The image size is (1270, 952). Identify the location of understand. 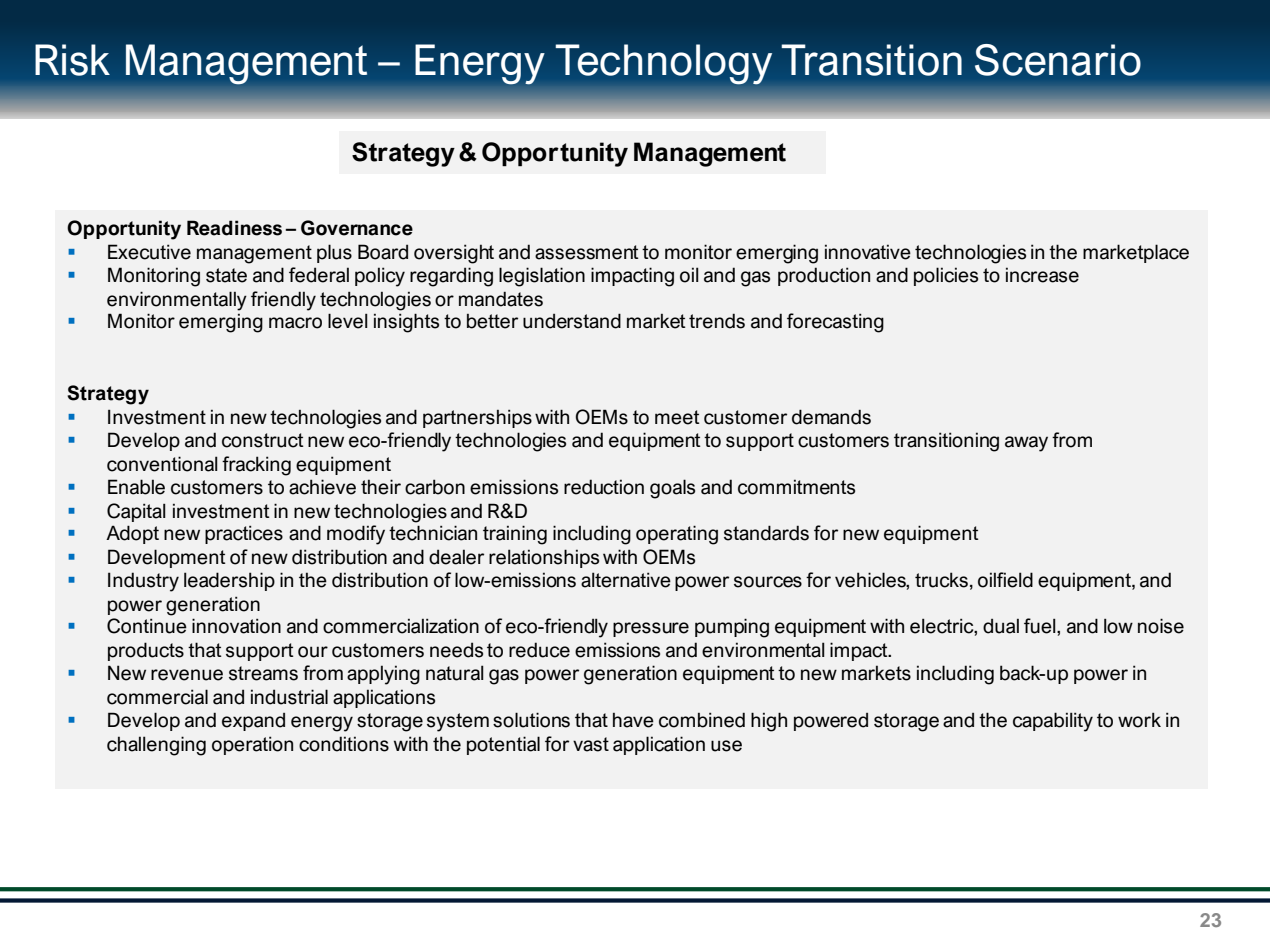
(572, 321).
